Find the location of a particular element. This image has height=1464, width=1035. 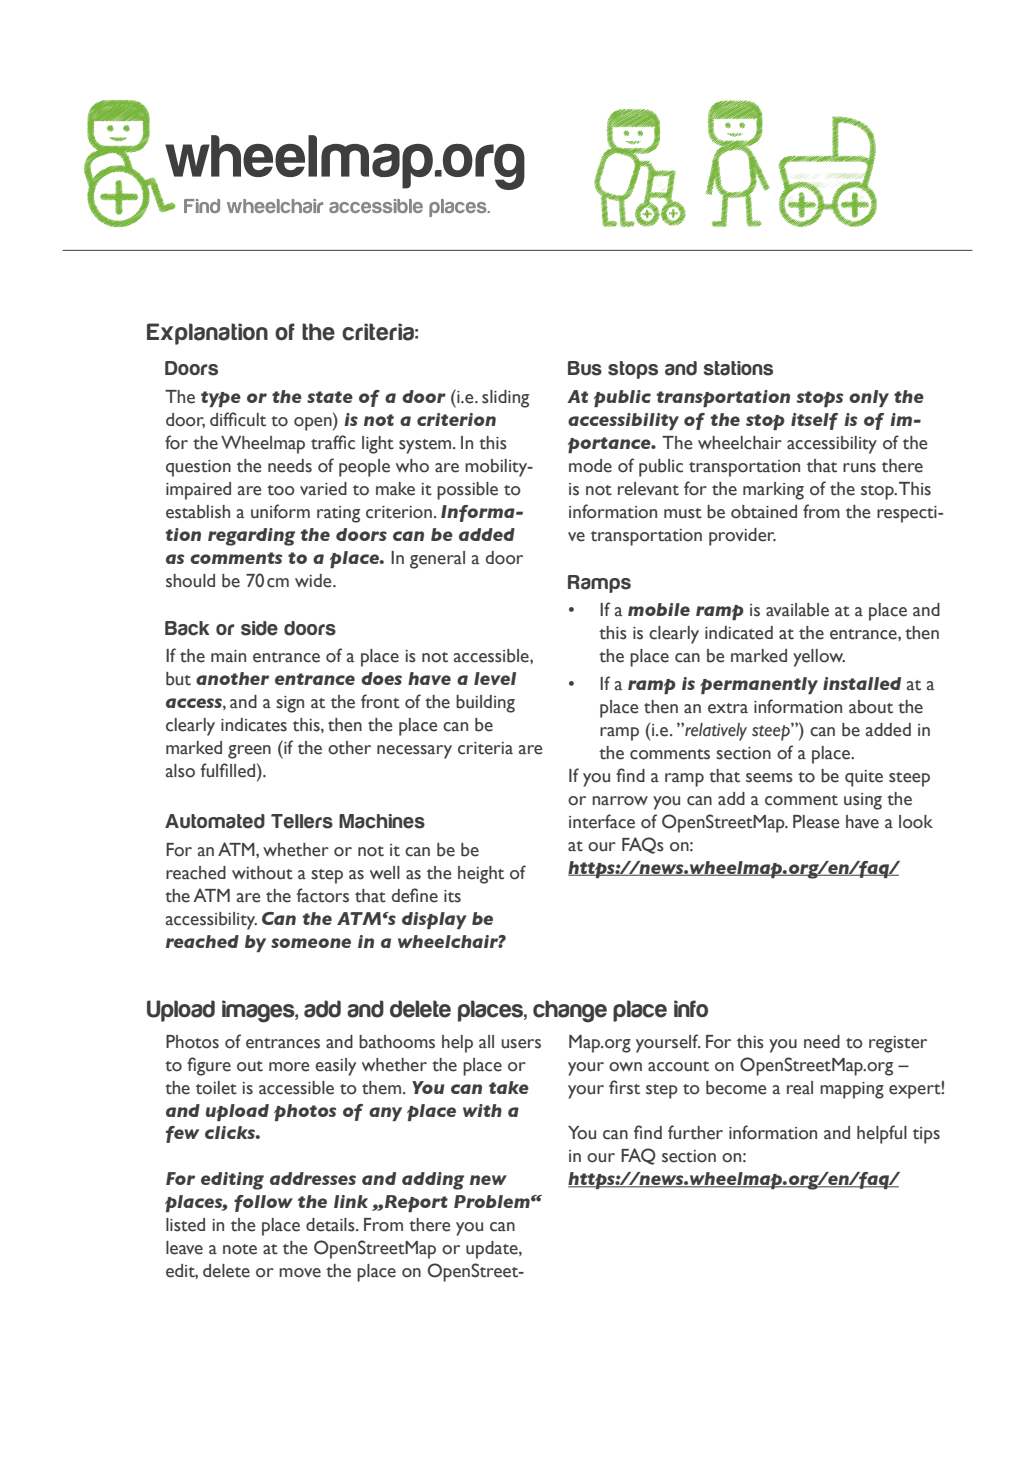

note is located at coordinates (240, 1249).
